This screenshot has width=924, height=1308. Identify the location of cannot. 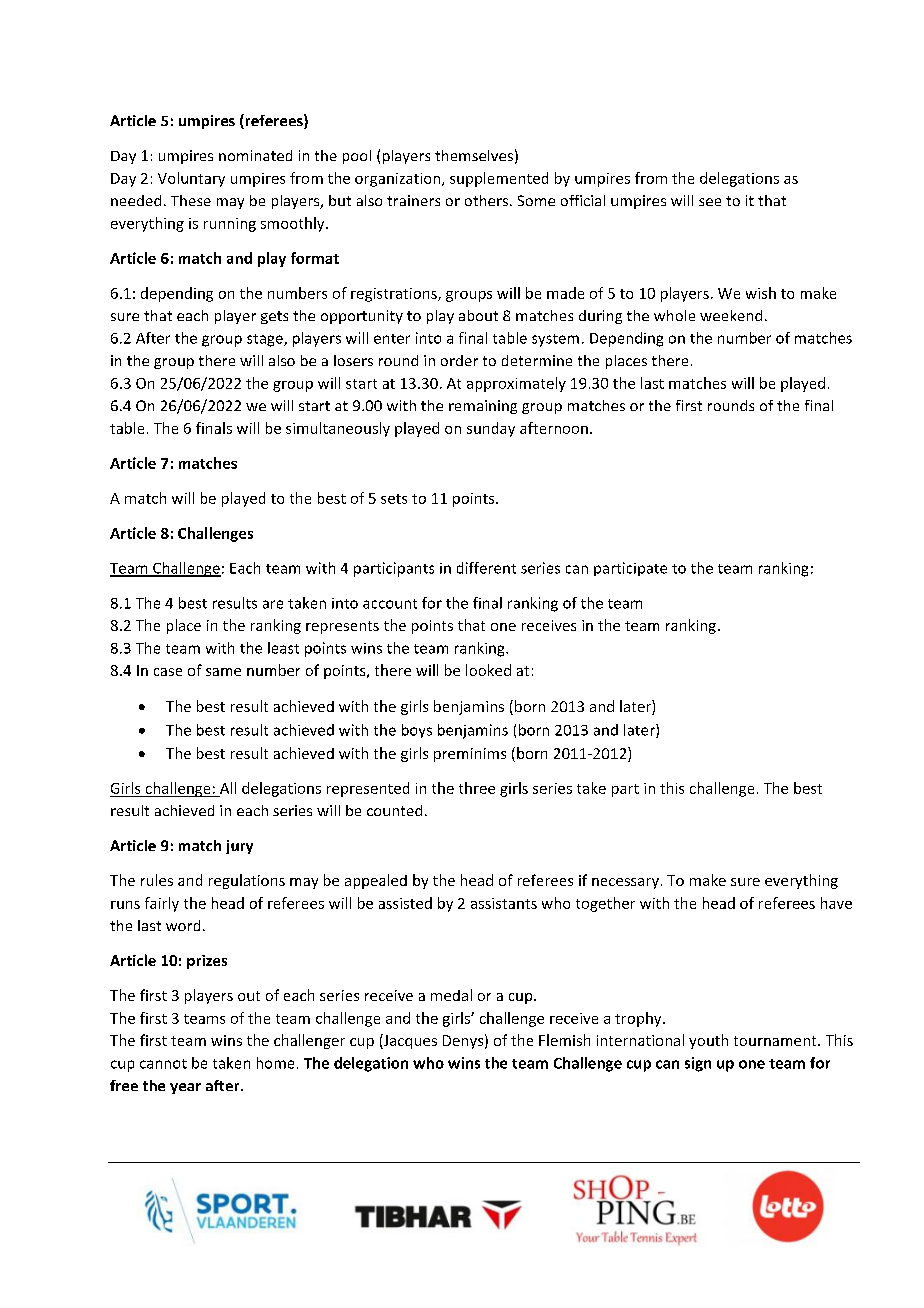
(163, 1064).
